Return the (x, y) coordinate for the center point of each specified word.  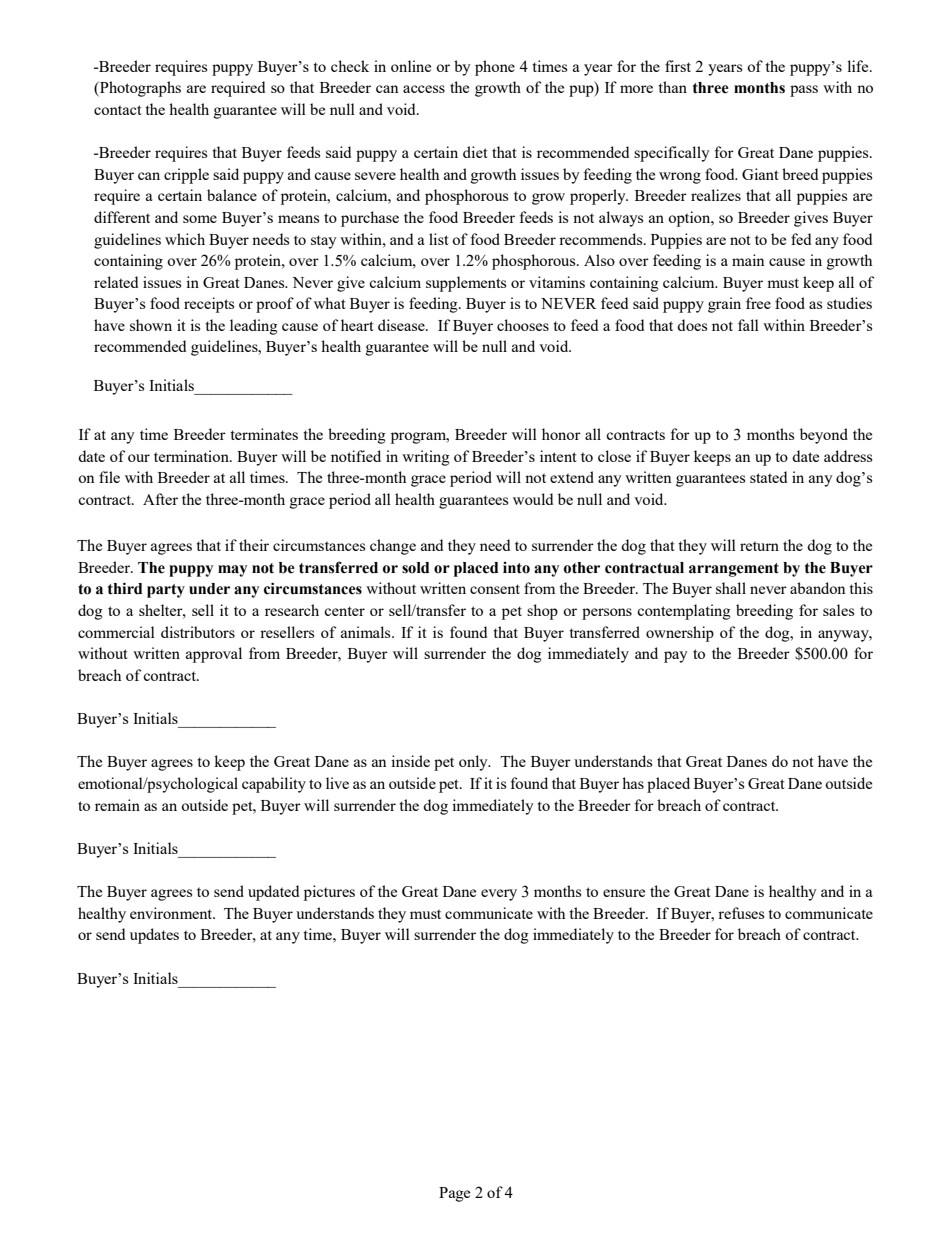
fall (748, 325)
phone (495, 68)
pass (804, 91)
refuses (741, 913)
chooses (523, 325)
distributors (198, 632)
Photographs (139, 89)
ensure (624, 893)
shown (151, 325)
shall (731, 588)
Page (454, 1194)
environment (172, 913)
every (499, 895)
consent (495, 589)
